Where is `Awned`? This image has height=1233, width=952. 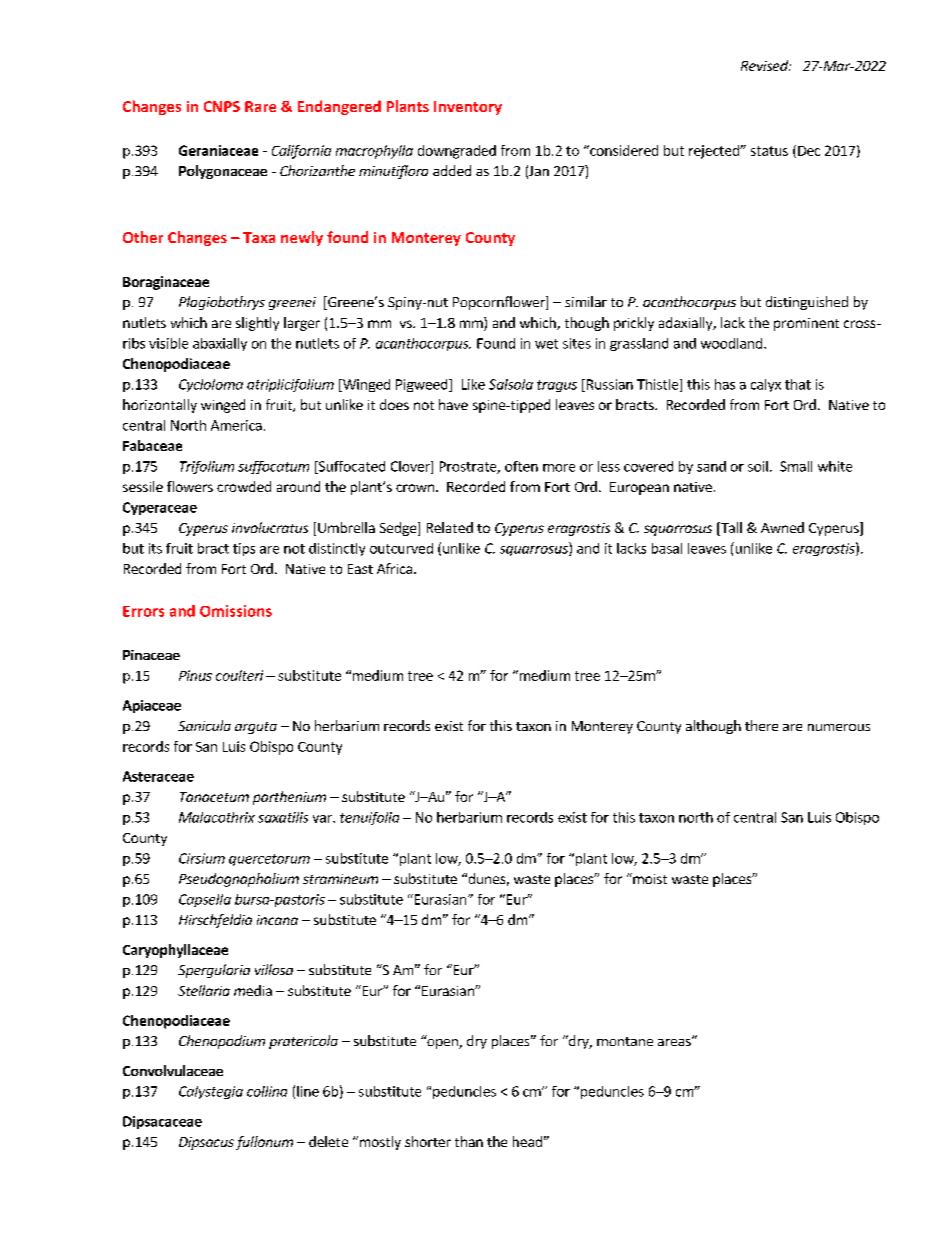 Awned is located at coordinates (782, 527).
